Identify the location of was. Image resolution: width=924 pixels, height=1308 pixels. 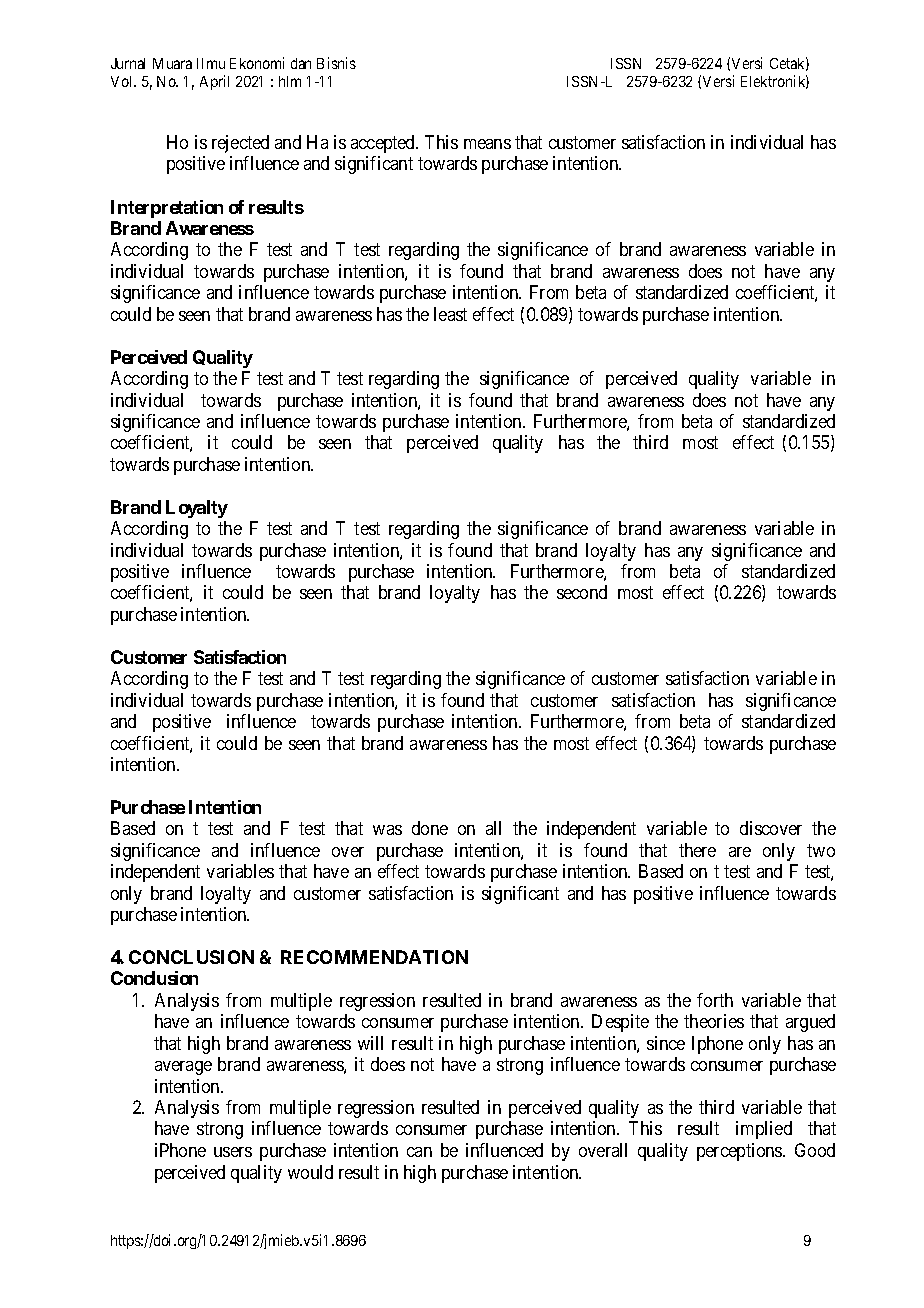
(387, 830).
